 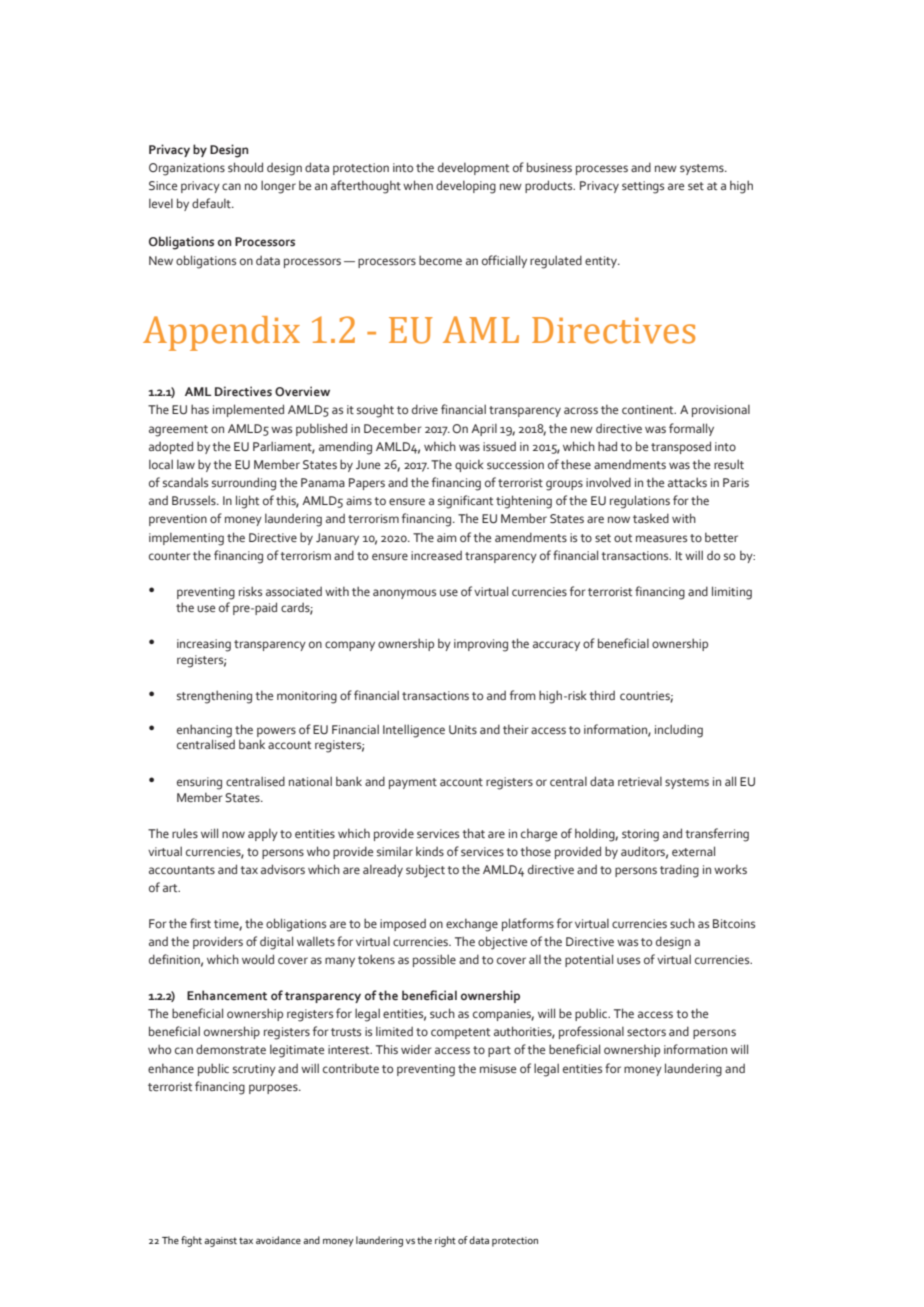 I want to click on trading, so click(x=679, y=871).
